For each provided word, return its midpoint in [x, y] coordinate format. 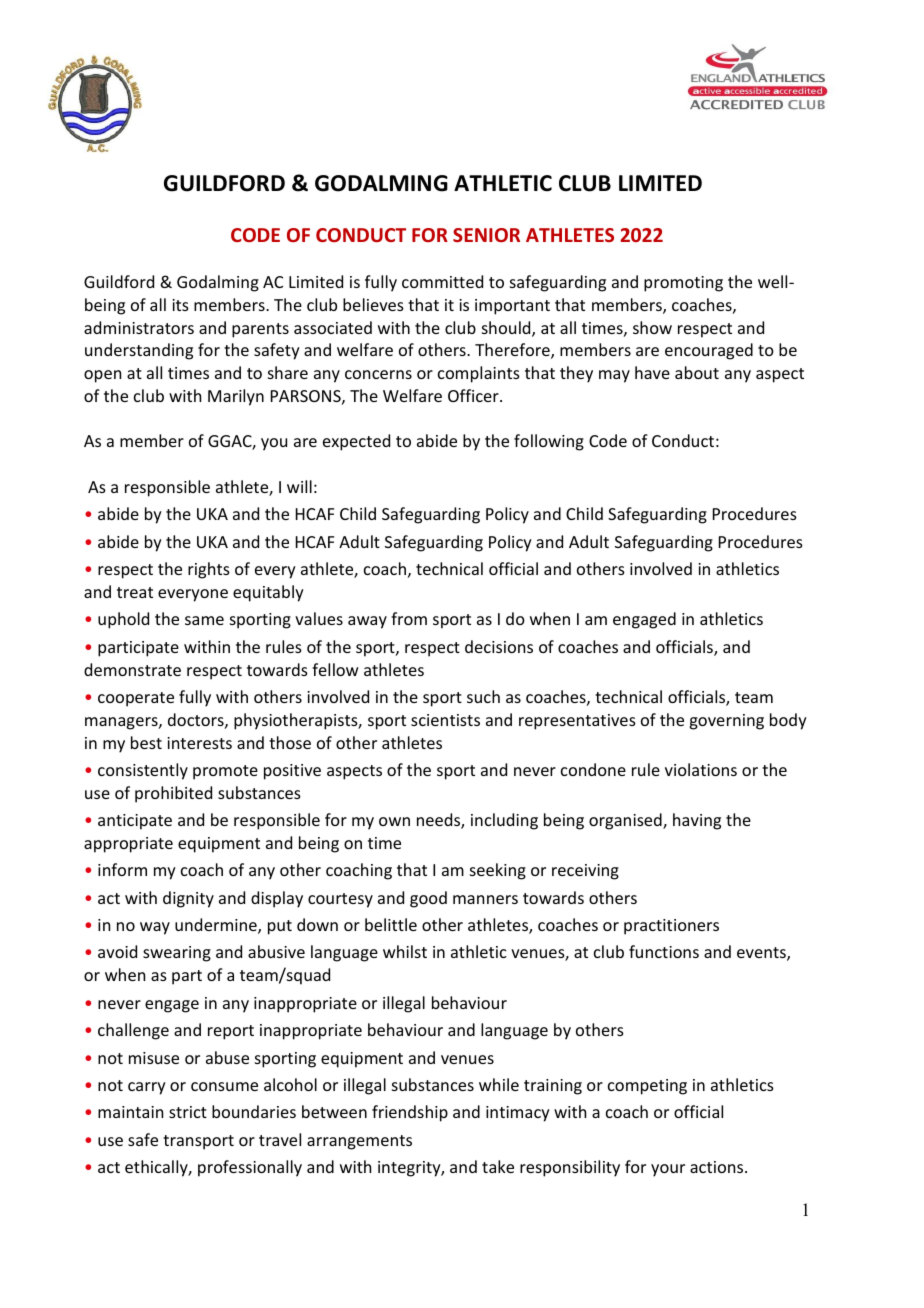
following [549, 442]
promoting [683, 284]
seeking [498, 871]
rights [209, 570]
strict [188, 1112]
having [697, 821]
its [180, 305]
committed [442, 281]
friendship [410, 1113]
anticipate [135, 822]
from [409, 618]
